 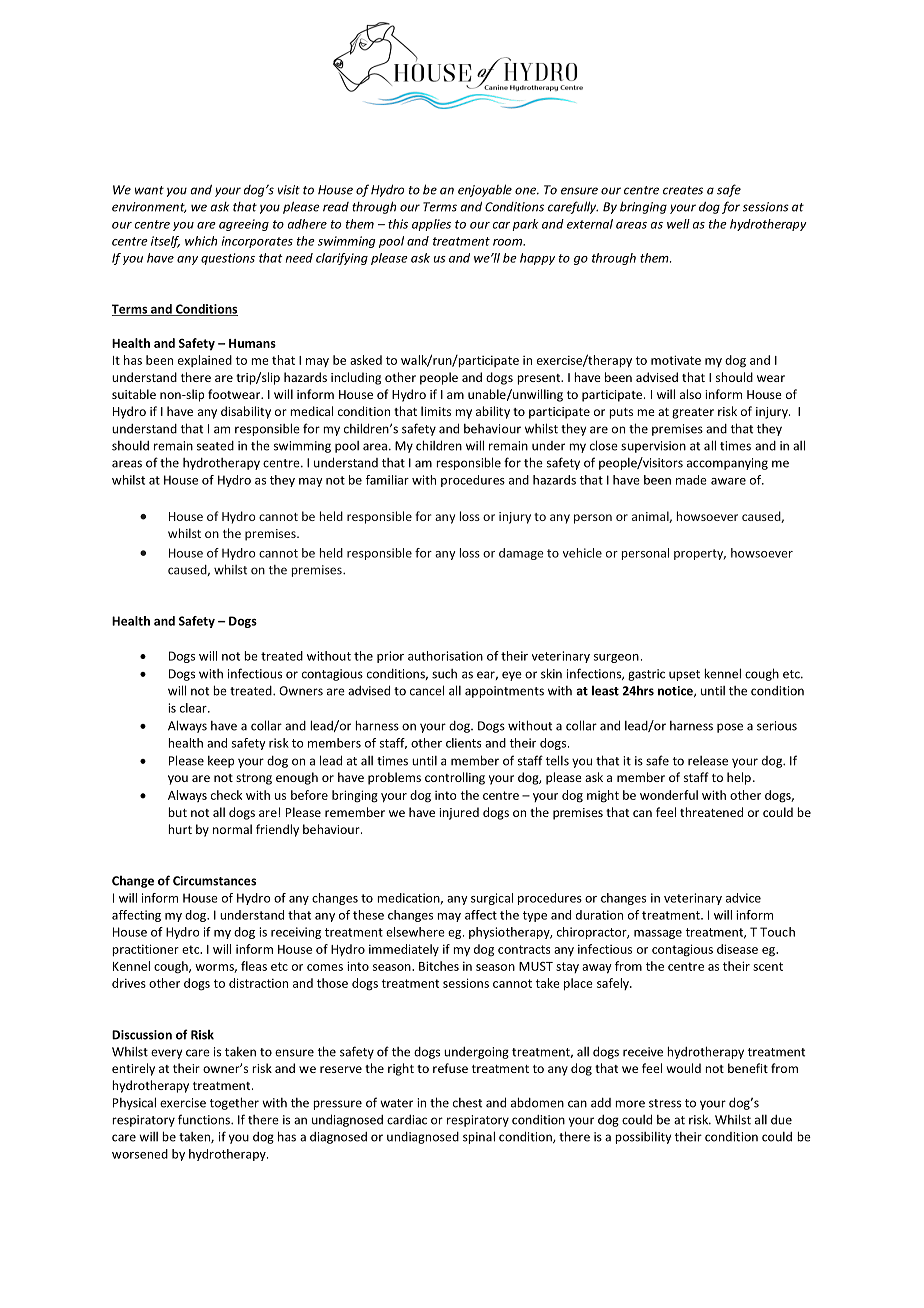 I want to click on stress, so click(x=665, y=1103).
